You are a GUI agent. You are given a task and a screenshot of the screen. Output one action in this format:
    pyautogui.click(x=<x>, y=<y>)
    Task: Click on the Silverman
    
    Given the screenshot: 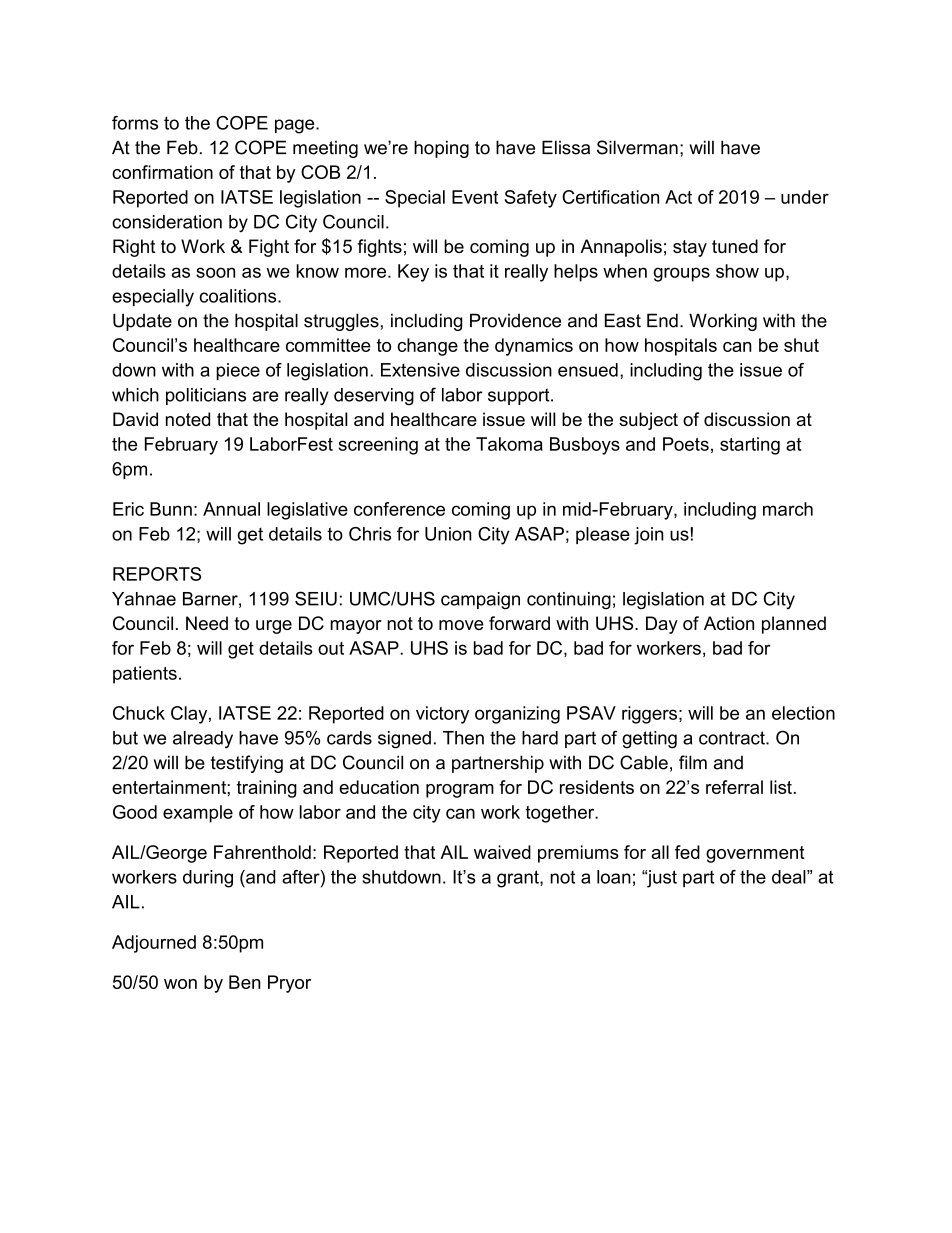 What is the action you would take?
    pyautogui.click(x=637, y=147)
